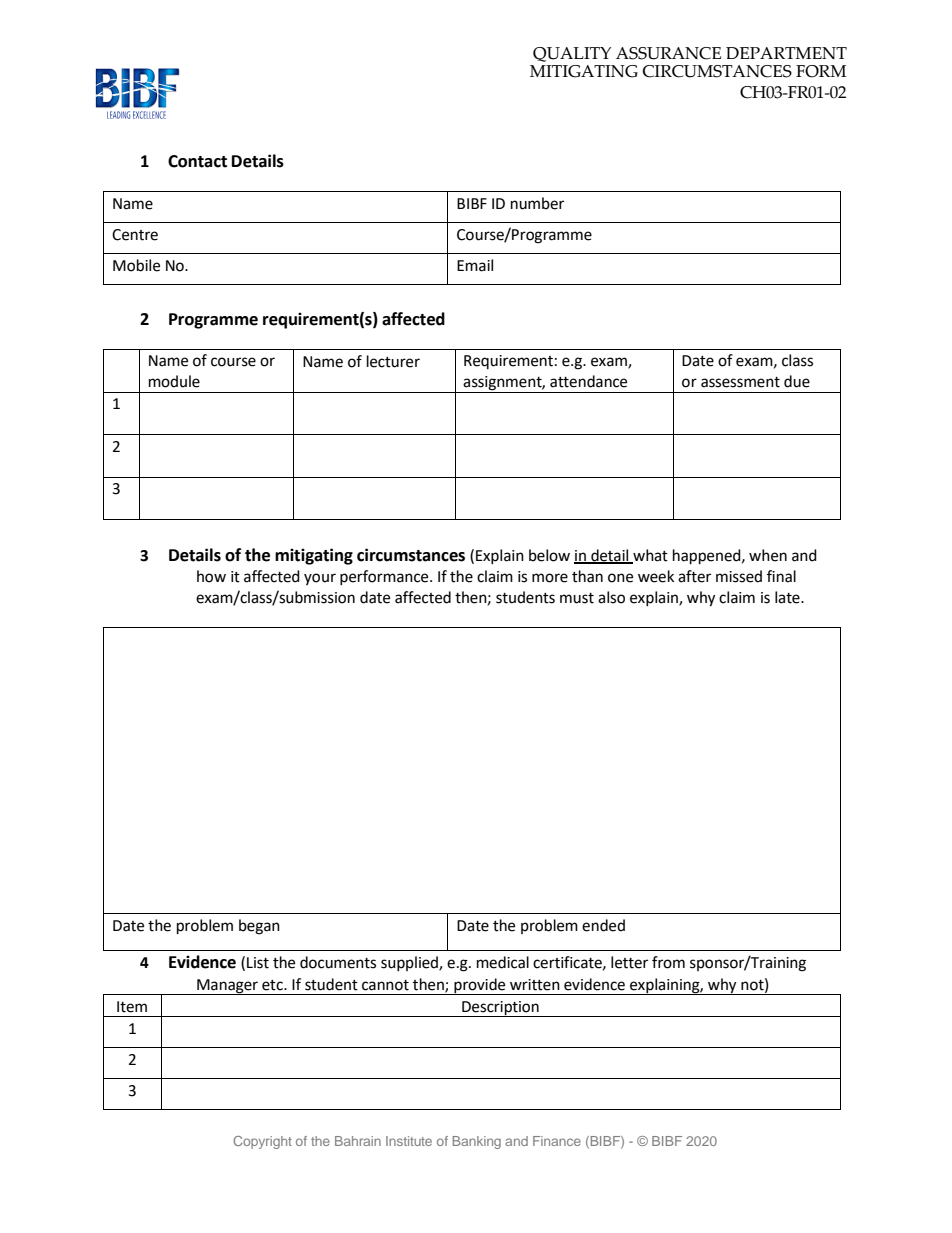  I want to click on ASSURANCE, so click(668, 53).
